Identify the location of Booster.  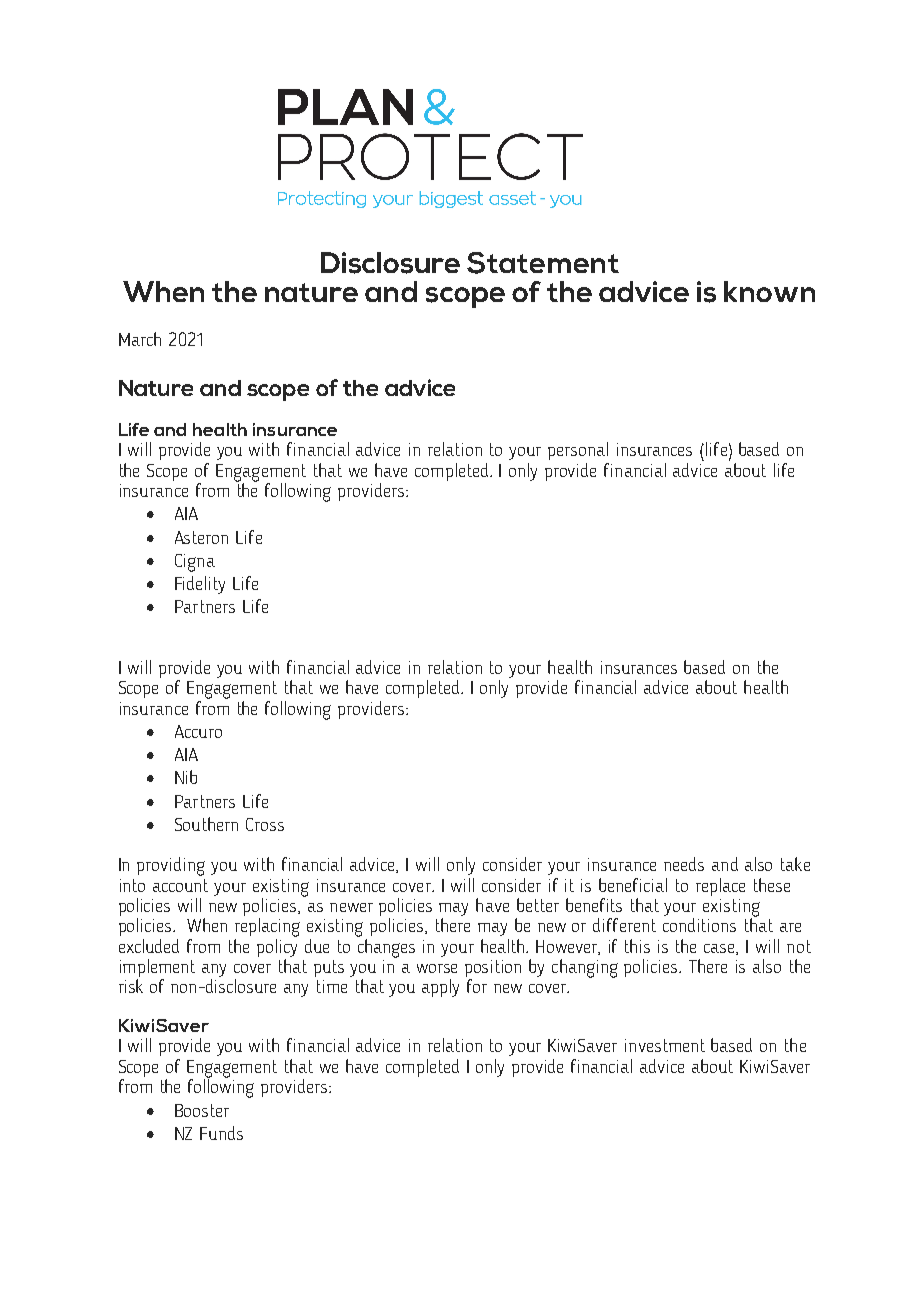
(202, 1110).
